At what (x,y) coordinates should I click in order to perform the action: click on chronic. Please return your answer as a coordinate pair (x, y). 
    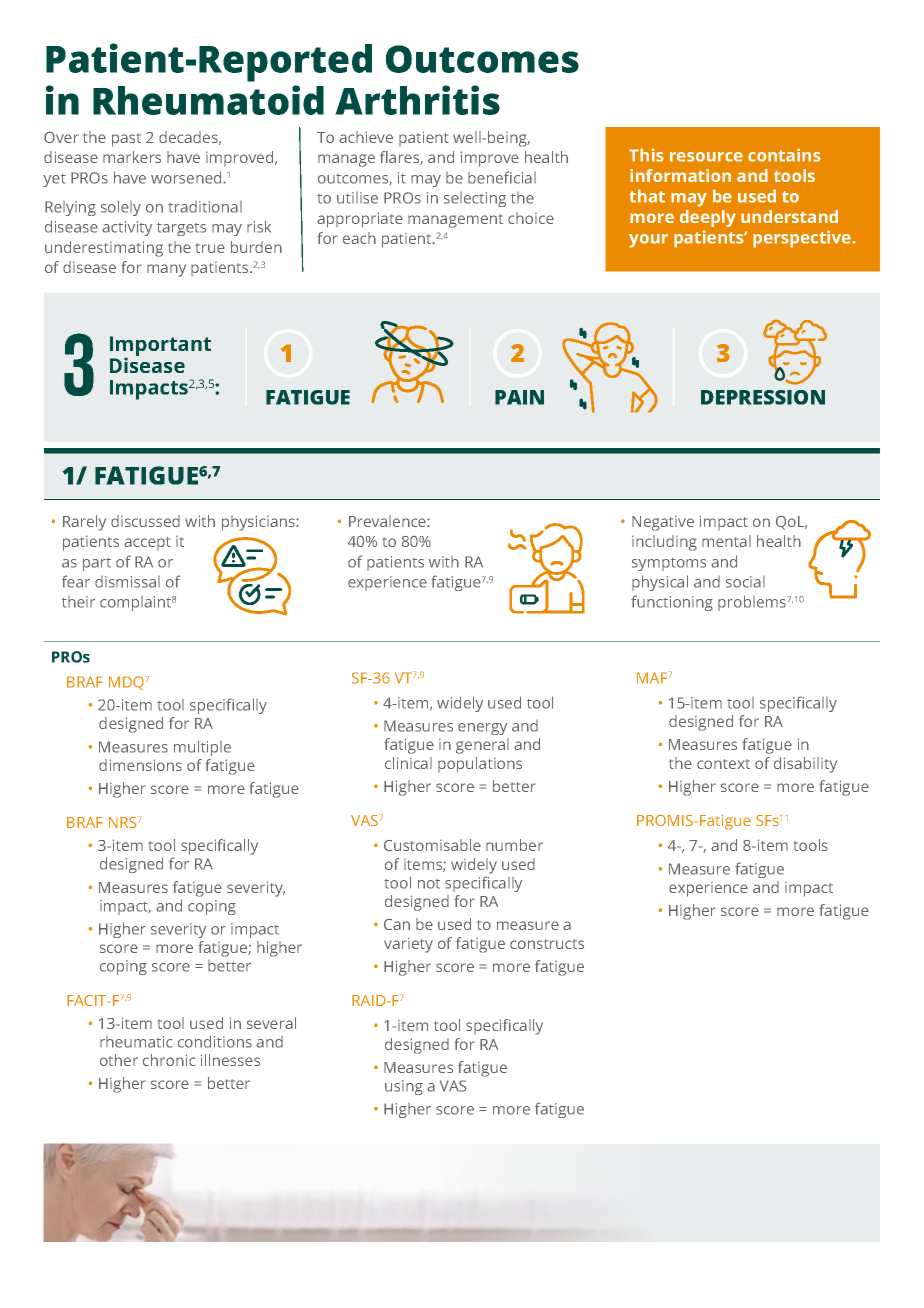
    Looking at the image, I should click on (169, 1060).
